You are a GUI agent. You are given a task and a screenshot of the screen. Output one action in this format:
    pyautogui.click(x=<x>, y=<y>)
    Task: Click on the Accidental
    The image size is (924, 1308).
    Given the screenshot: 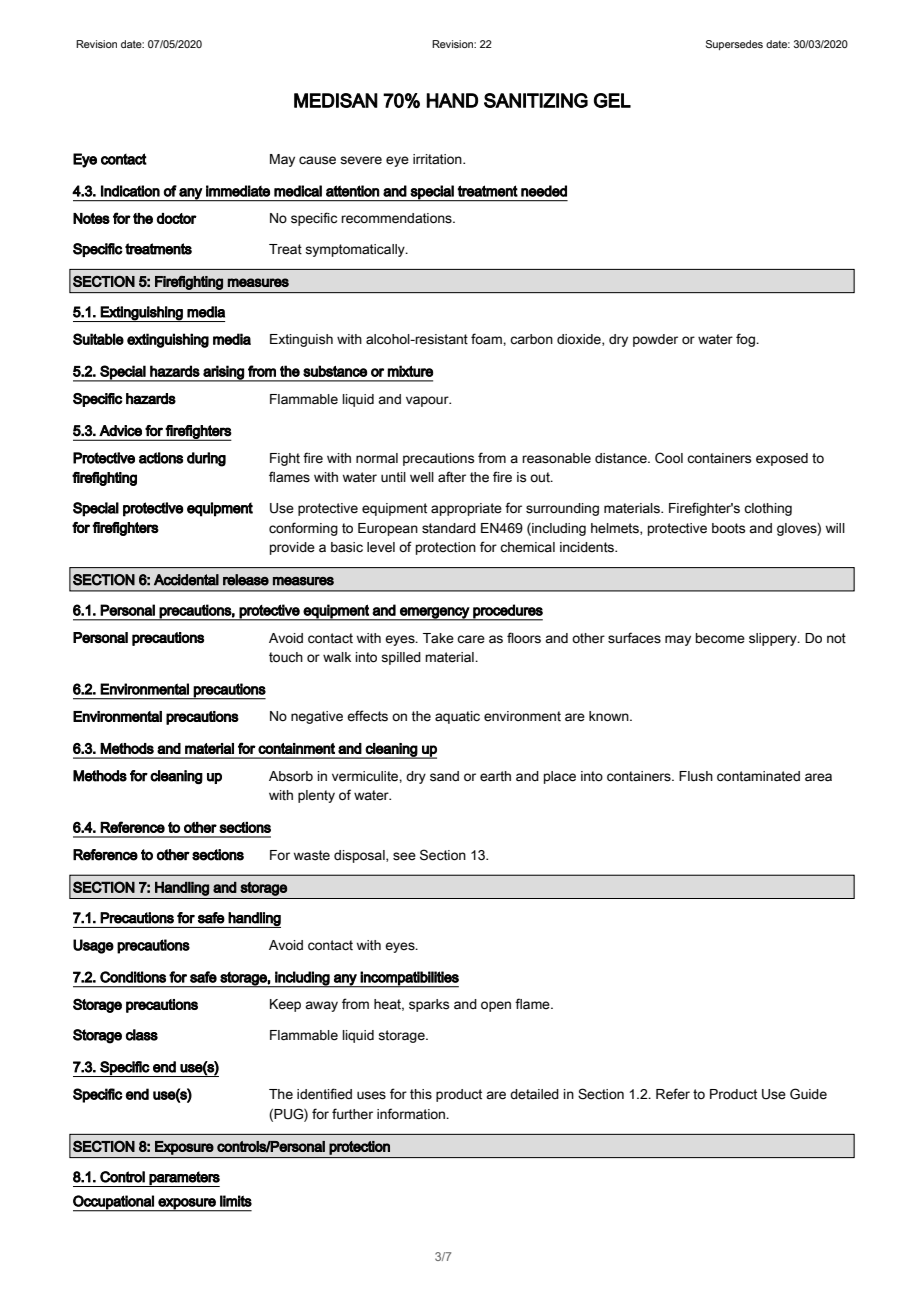 What is the action you would take?
    pyautogui.click(x=186, y=580)
